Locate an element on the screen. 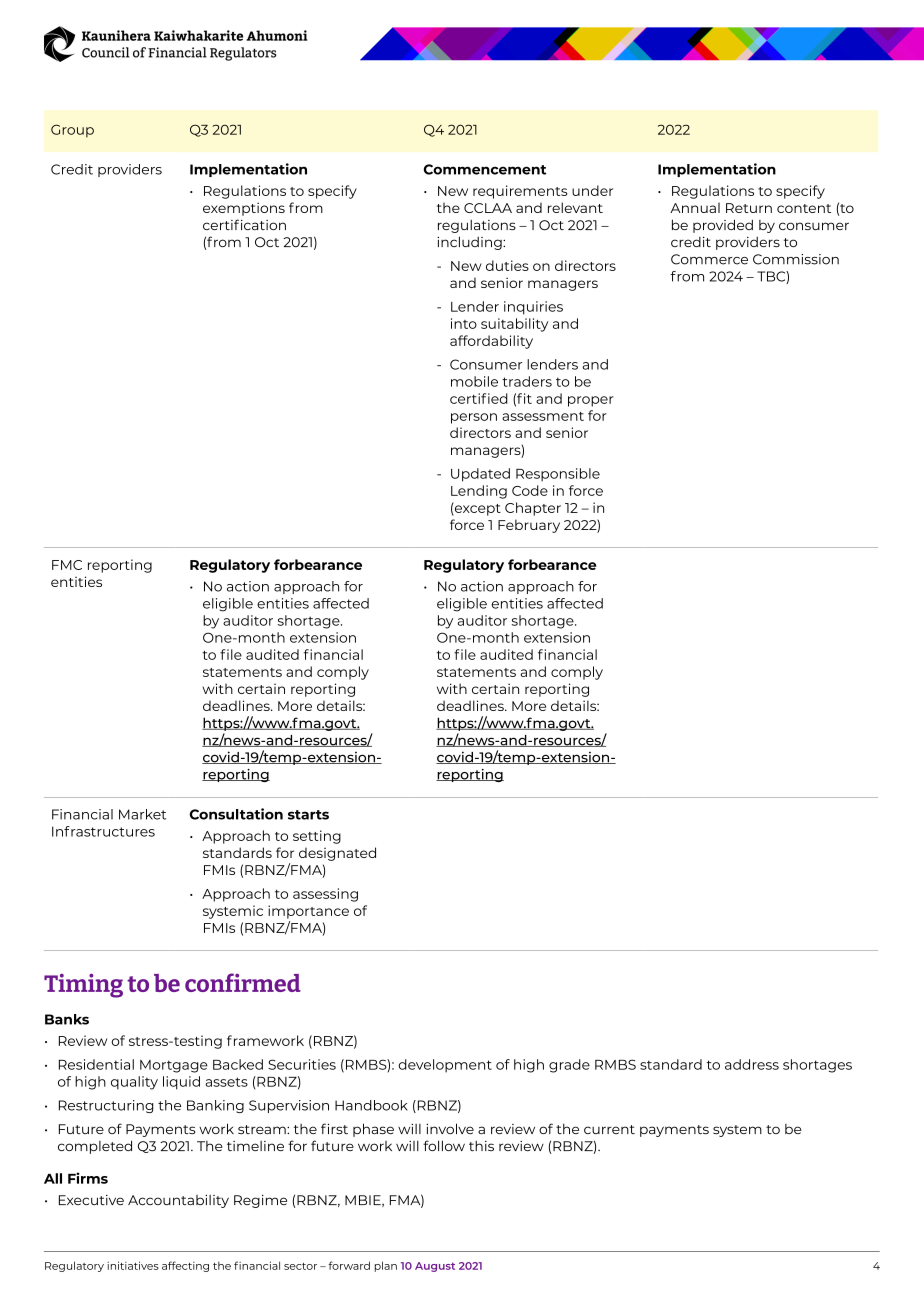  Market is located at coordinates (142, 814).
